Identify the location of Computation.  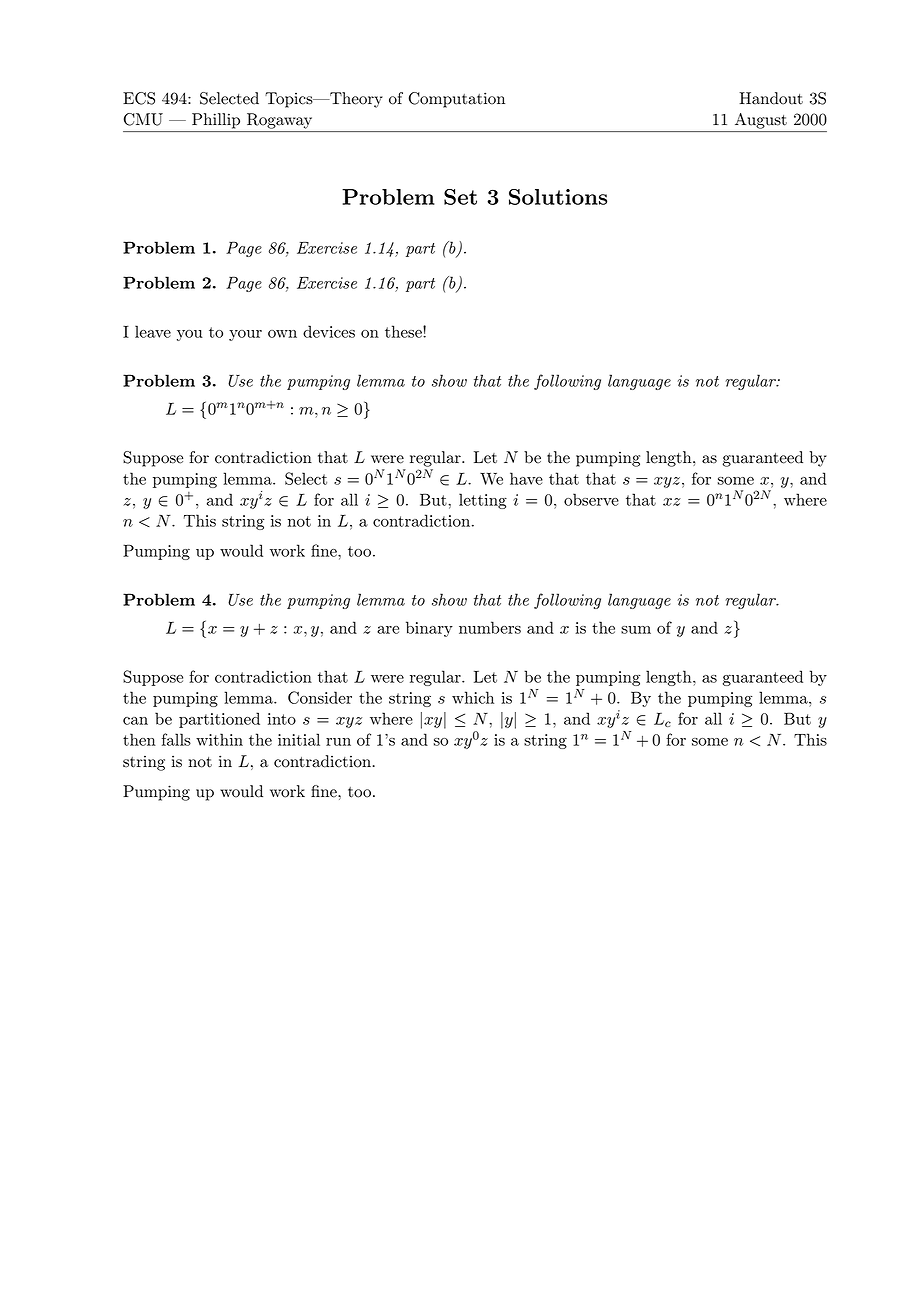
(457, 100).
